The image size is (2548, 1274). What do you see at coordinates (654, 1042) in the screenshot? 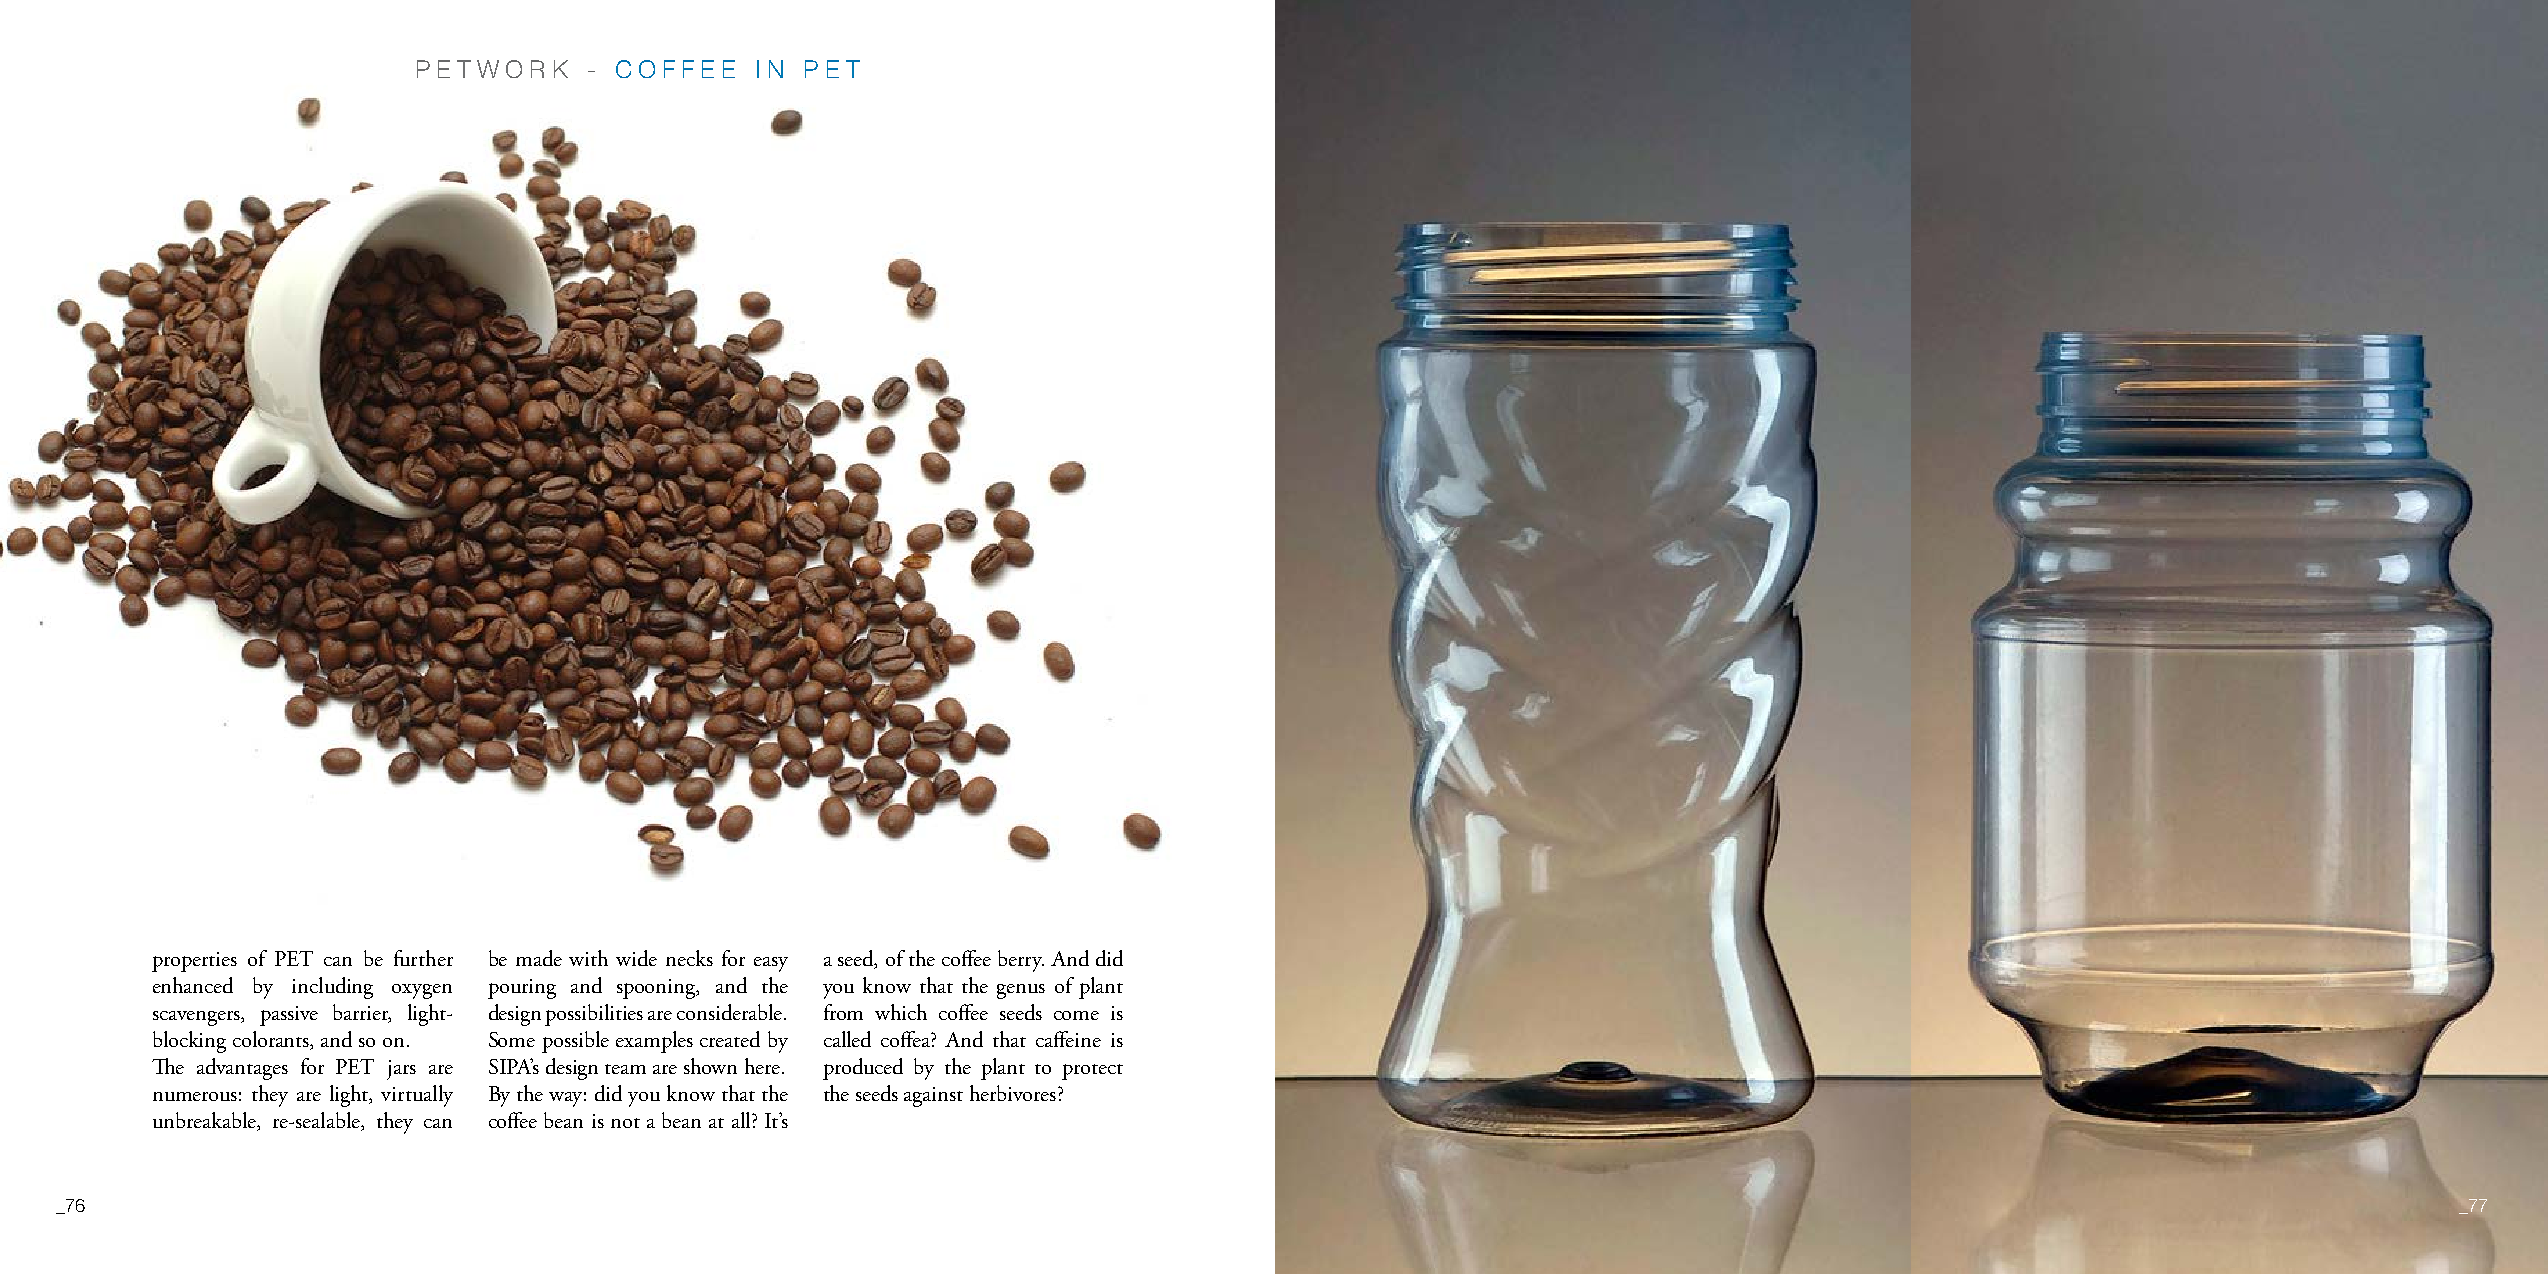
I see `examples` at bounding box center [654, 1042].
